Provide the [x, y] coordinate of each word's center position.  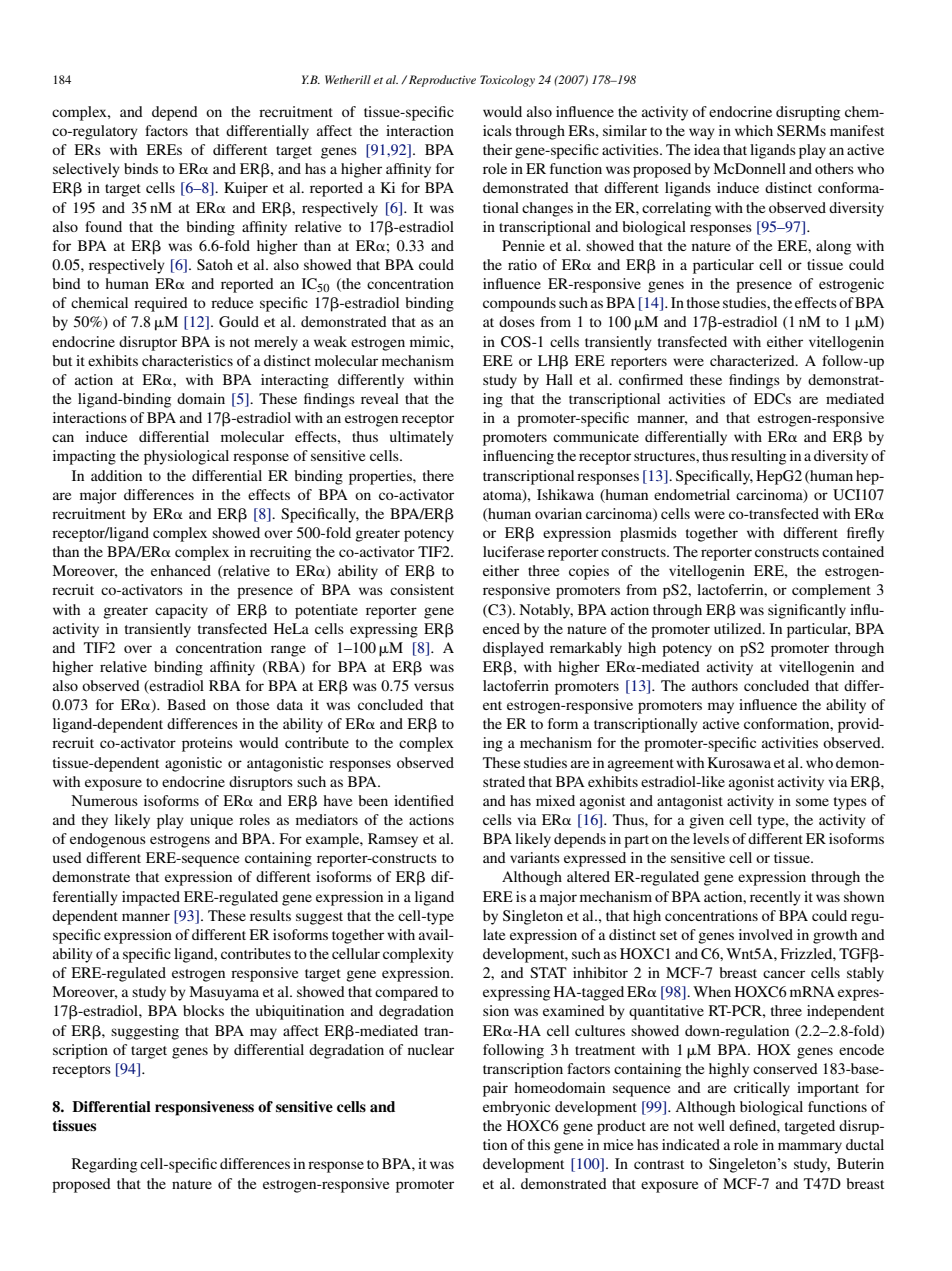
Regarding [104, 1165]
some [812, 802]
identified [424, 800]
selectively [86, 170]
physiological [186, 457]
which [754, 130]
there [438, 475]
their [497, 149]
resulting [758, 457]
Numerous [104, 800]
